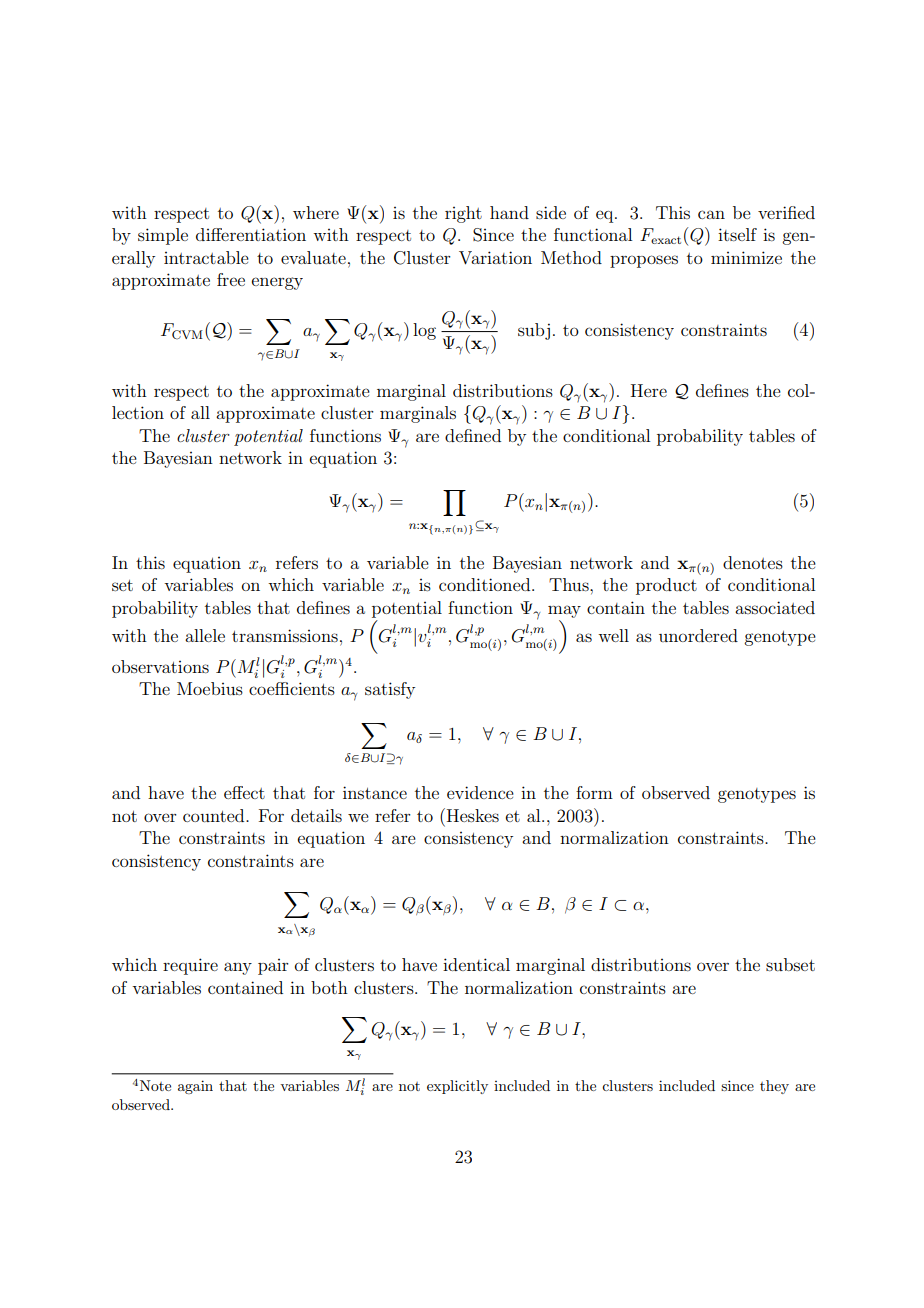  Describe the element at coordinates (774, 1087) in the page. I see `they` at that location.
